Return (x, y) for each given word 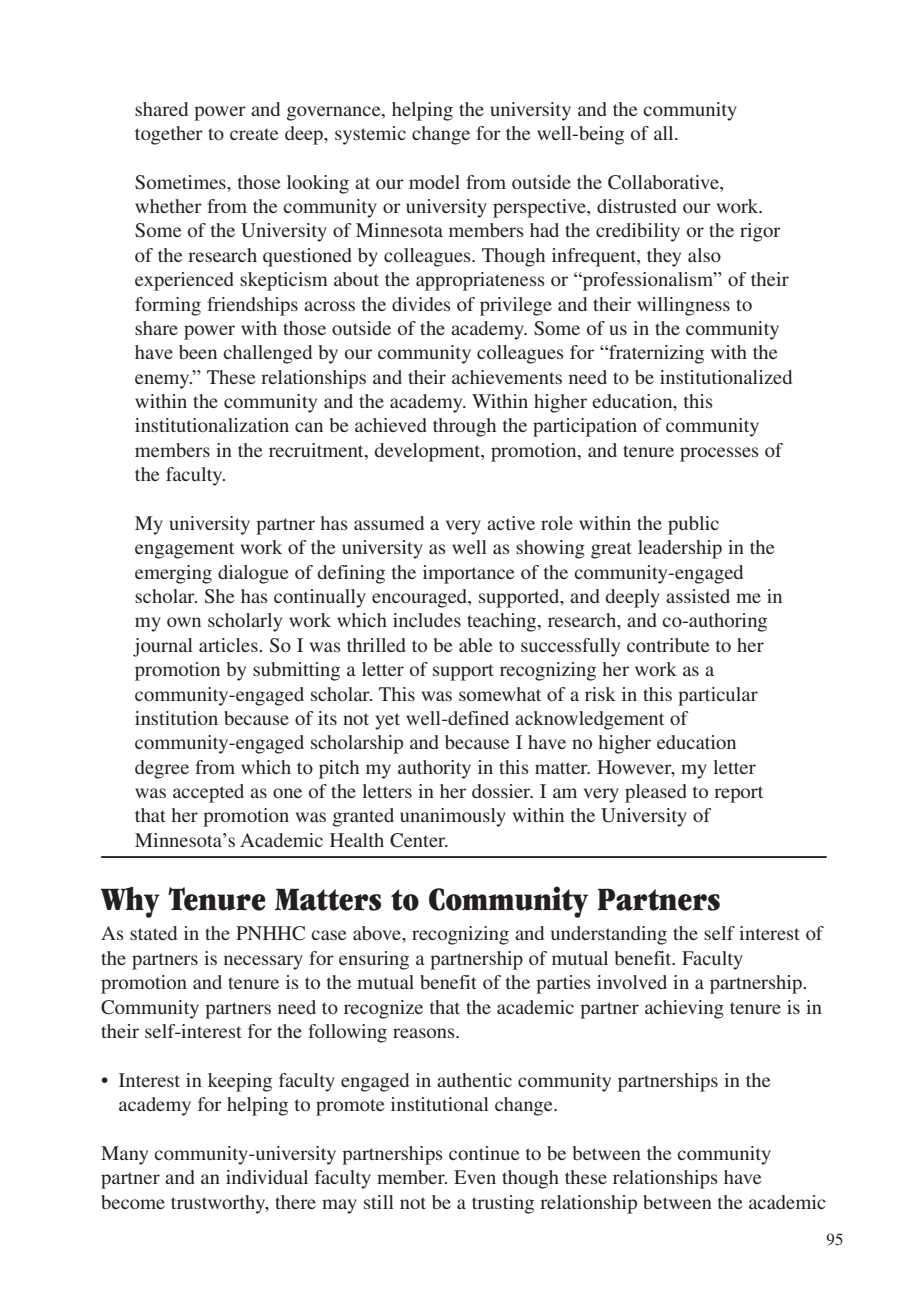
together (169, 135)
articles (229, 645)
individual (267, 1177)
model (434, 182)
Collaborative (664, 182)
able (475, 645)
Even (475, 1177)
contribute (668, 645)
